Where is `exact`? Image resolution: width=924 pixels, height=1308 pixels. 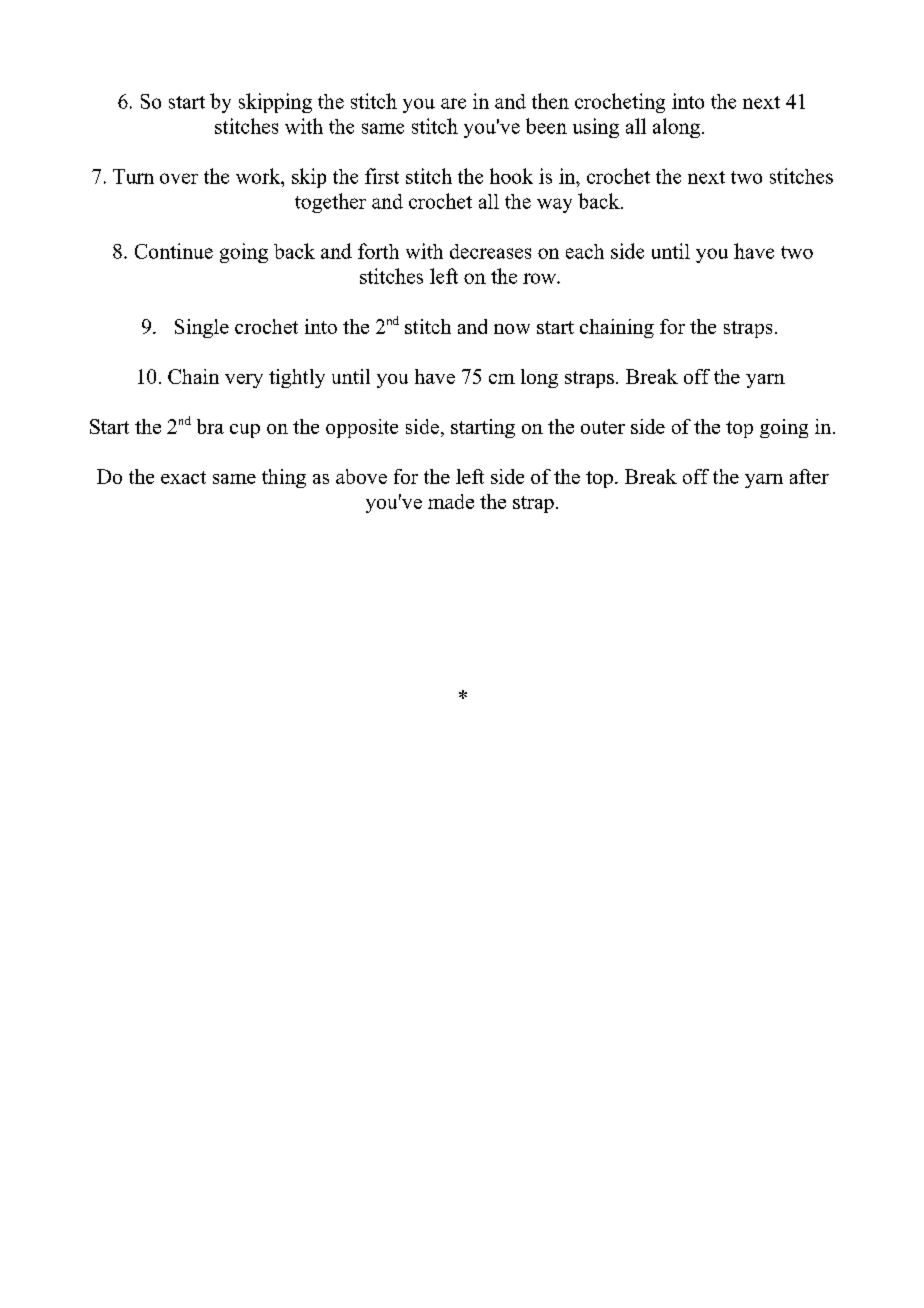 exact is located at coordinates (183, 477).
